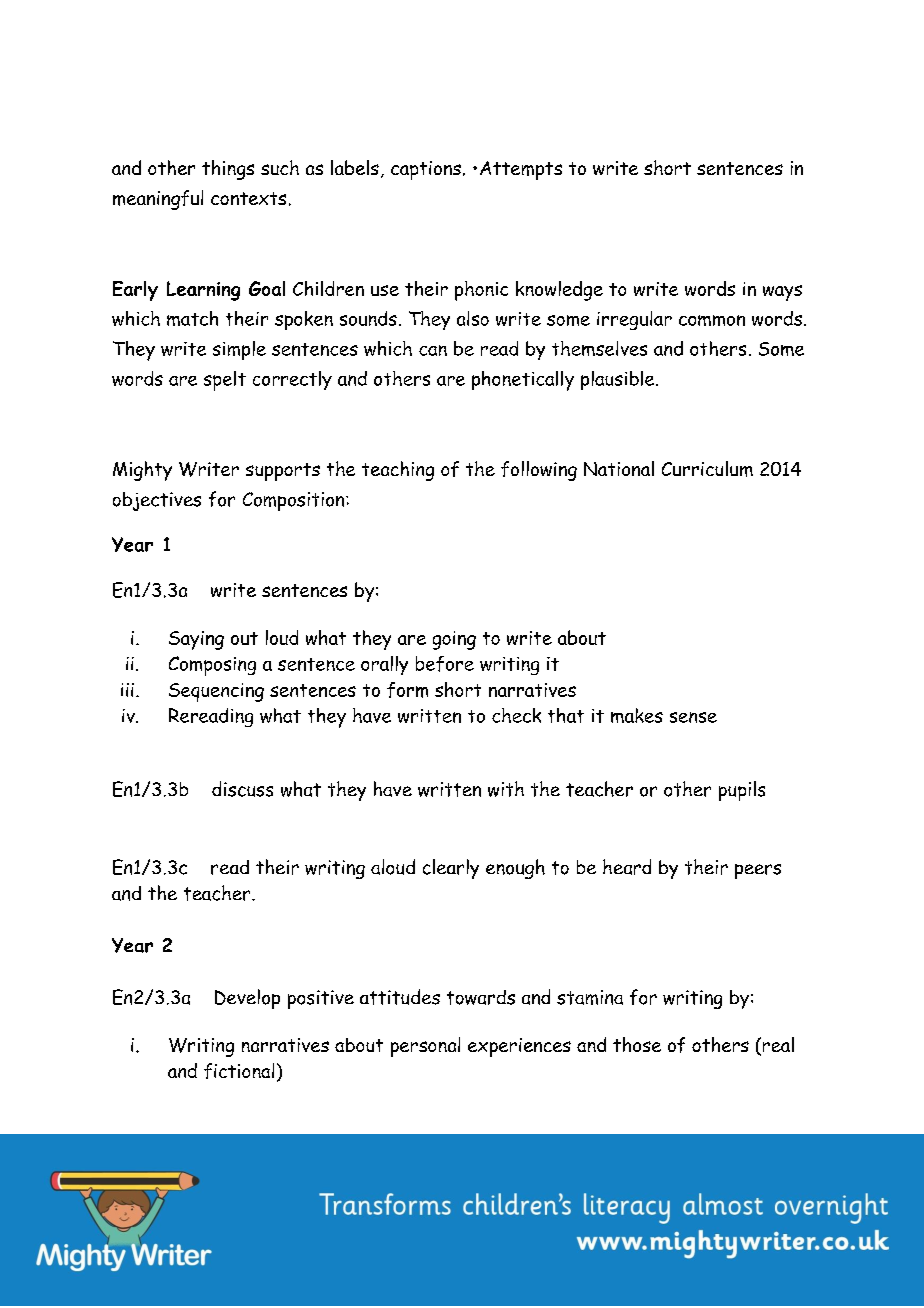 This screenshot has width=924, height=1308. What do you see at coordinates (196, 640) in the screenshot?
I see `Saying` at bounding box center [196, 640].
